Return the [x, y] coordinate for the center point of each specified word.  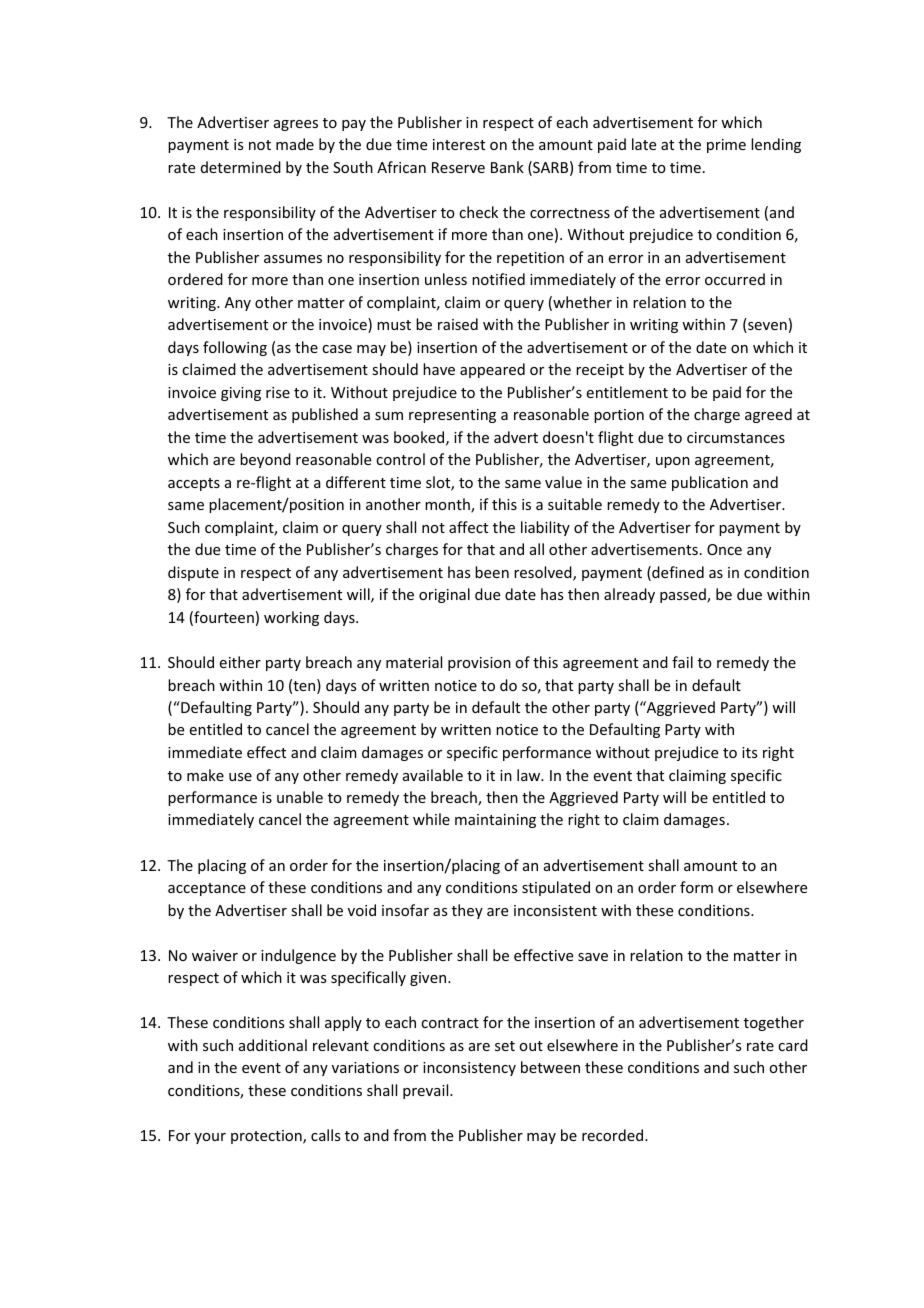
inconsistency [469, 1069]
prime [726, 146]
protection [267, 1137]
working [291, 618]
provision [479, 664]
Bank [507, 167]
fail [682, 662]
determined [241, 167]
